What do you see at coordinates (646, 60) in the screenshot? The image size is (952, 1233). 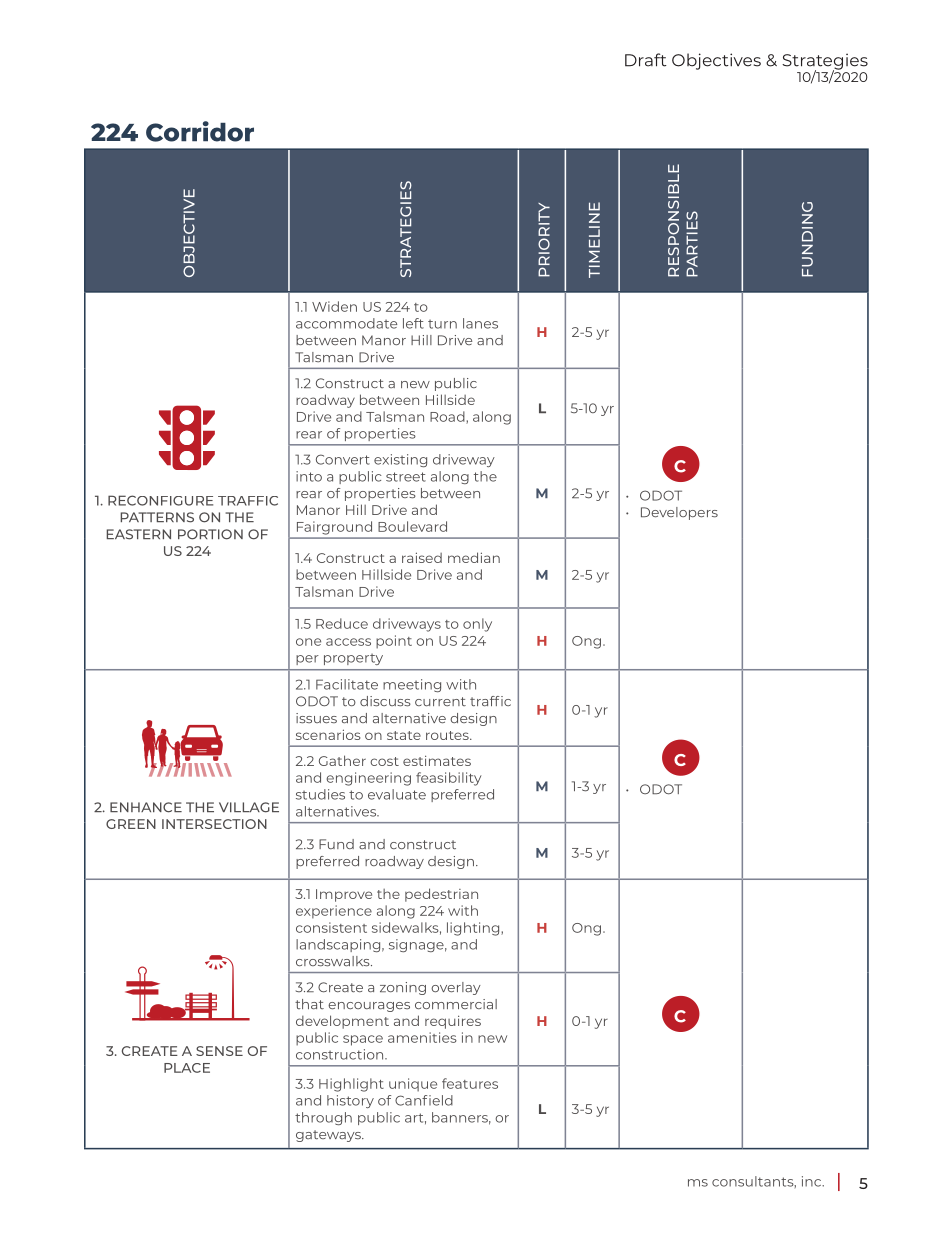 I see `Draft` at bounding box center [646, 60].
